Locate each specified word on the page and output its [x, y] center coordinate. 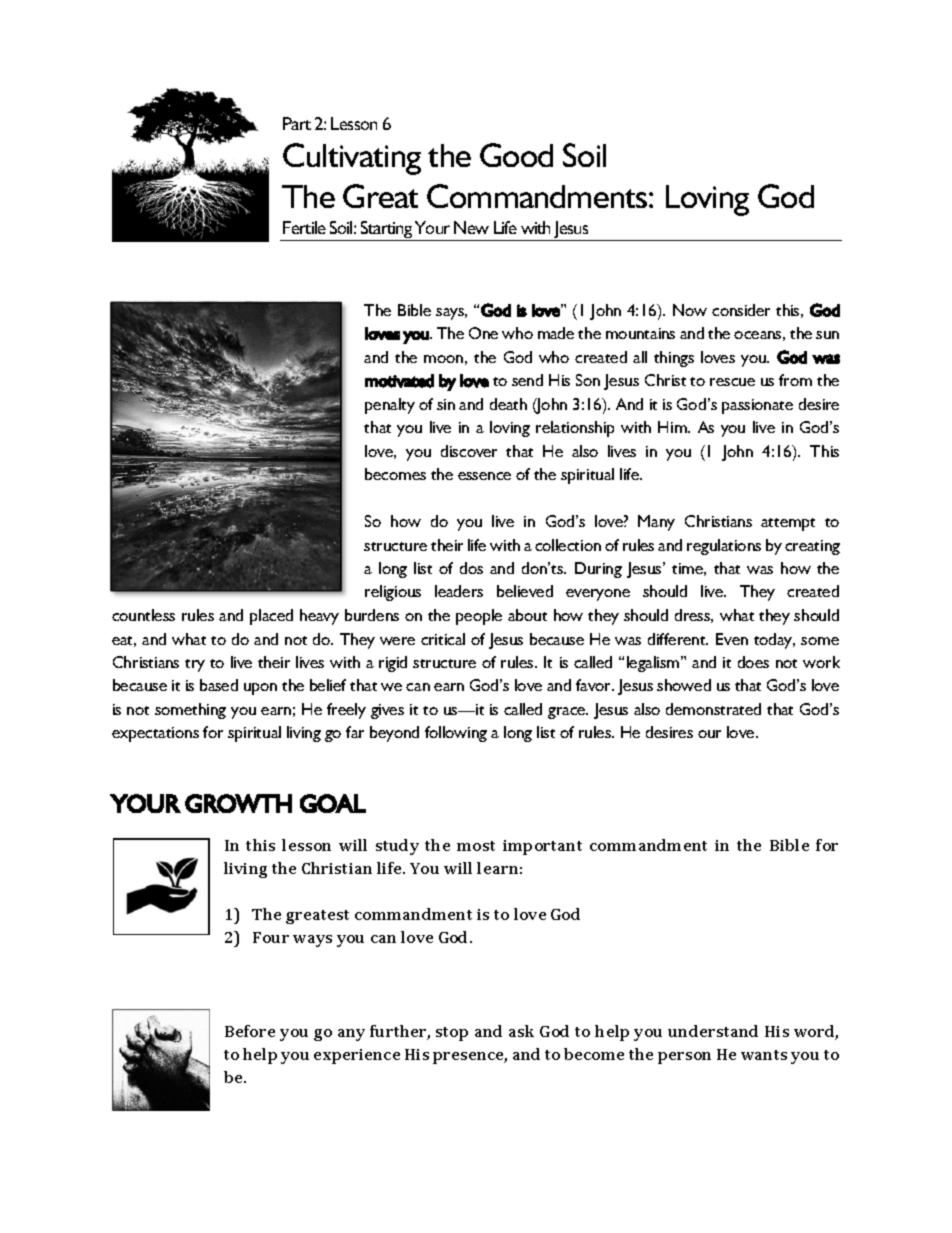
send [527, 380]
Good [516, 155]
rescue [732, 382]
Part [297, 123]
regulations [724, 547]
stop [452, 1034]
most [476, 846]
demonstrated [713, 709]
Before [250, 1031]
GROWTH [238, 803]
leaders [459, 591]
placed [271, 617]
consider [741, 310]
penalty [390, 406]
